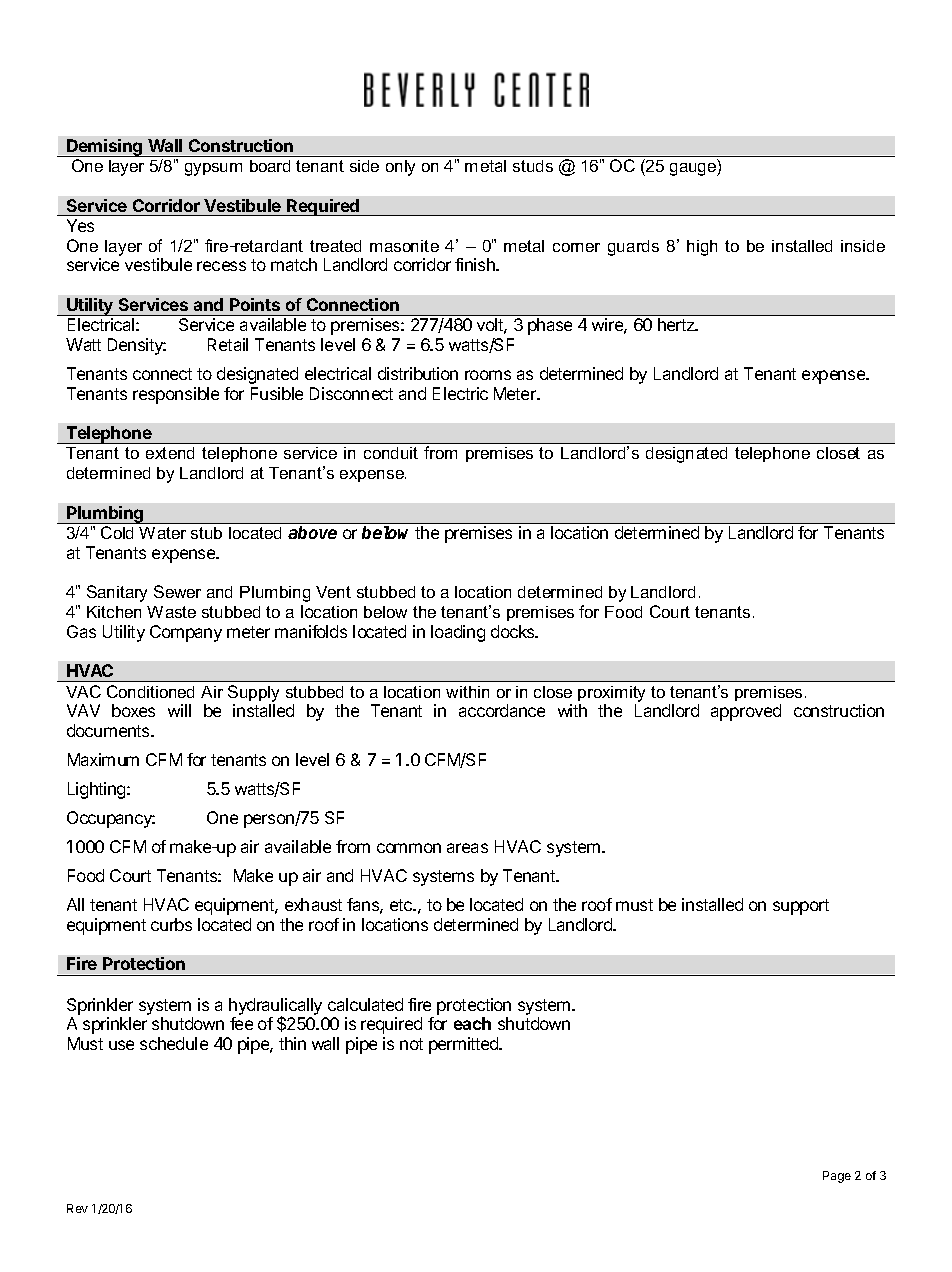  Describe the element at coordinates (400, 168) in the page. I see `only` at that location.
